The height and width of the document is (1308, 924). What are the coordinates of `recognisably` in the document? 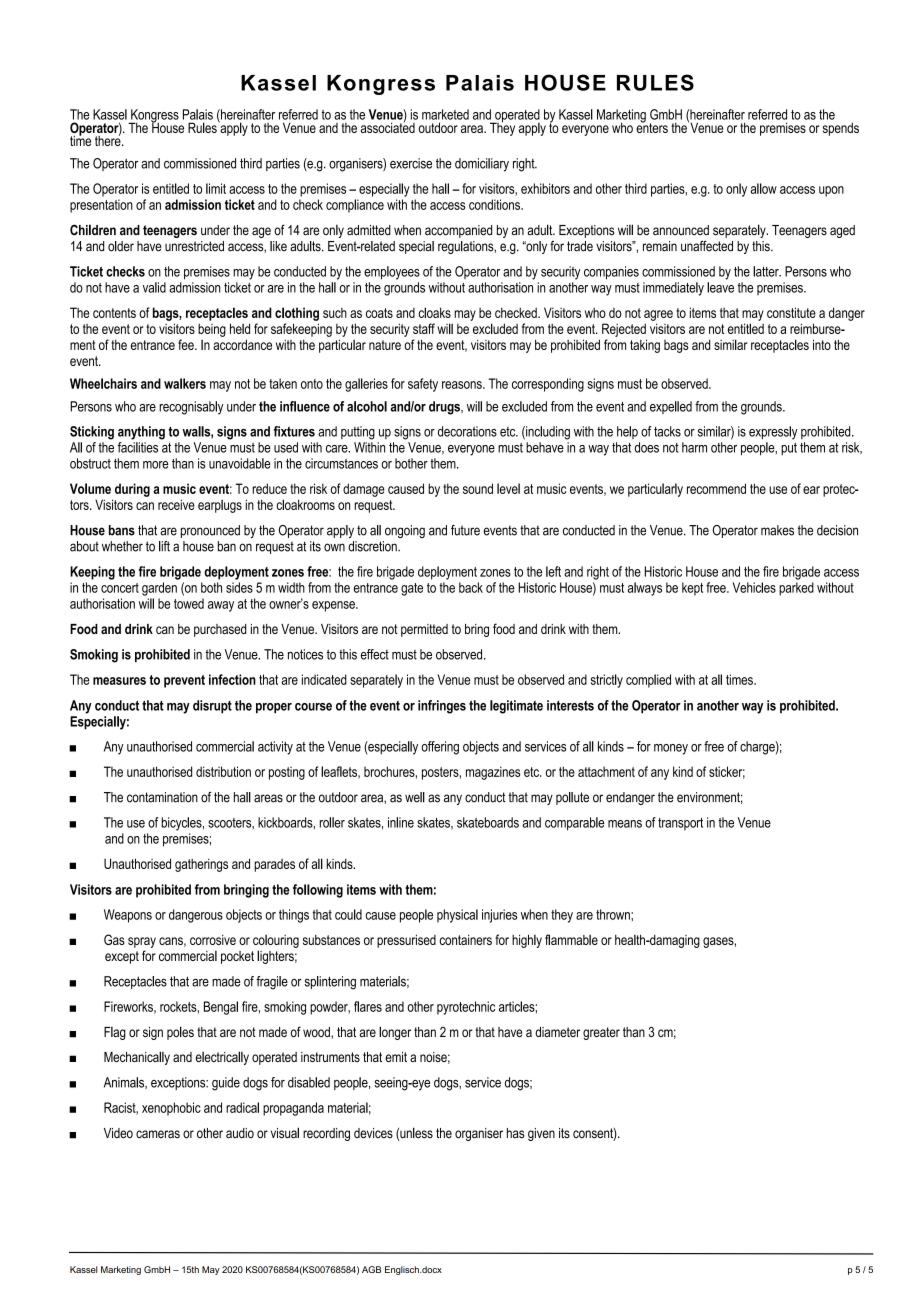 It's located at (191, 408).
